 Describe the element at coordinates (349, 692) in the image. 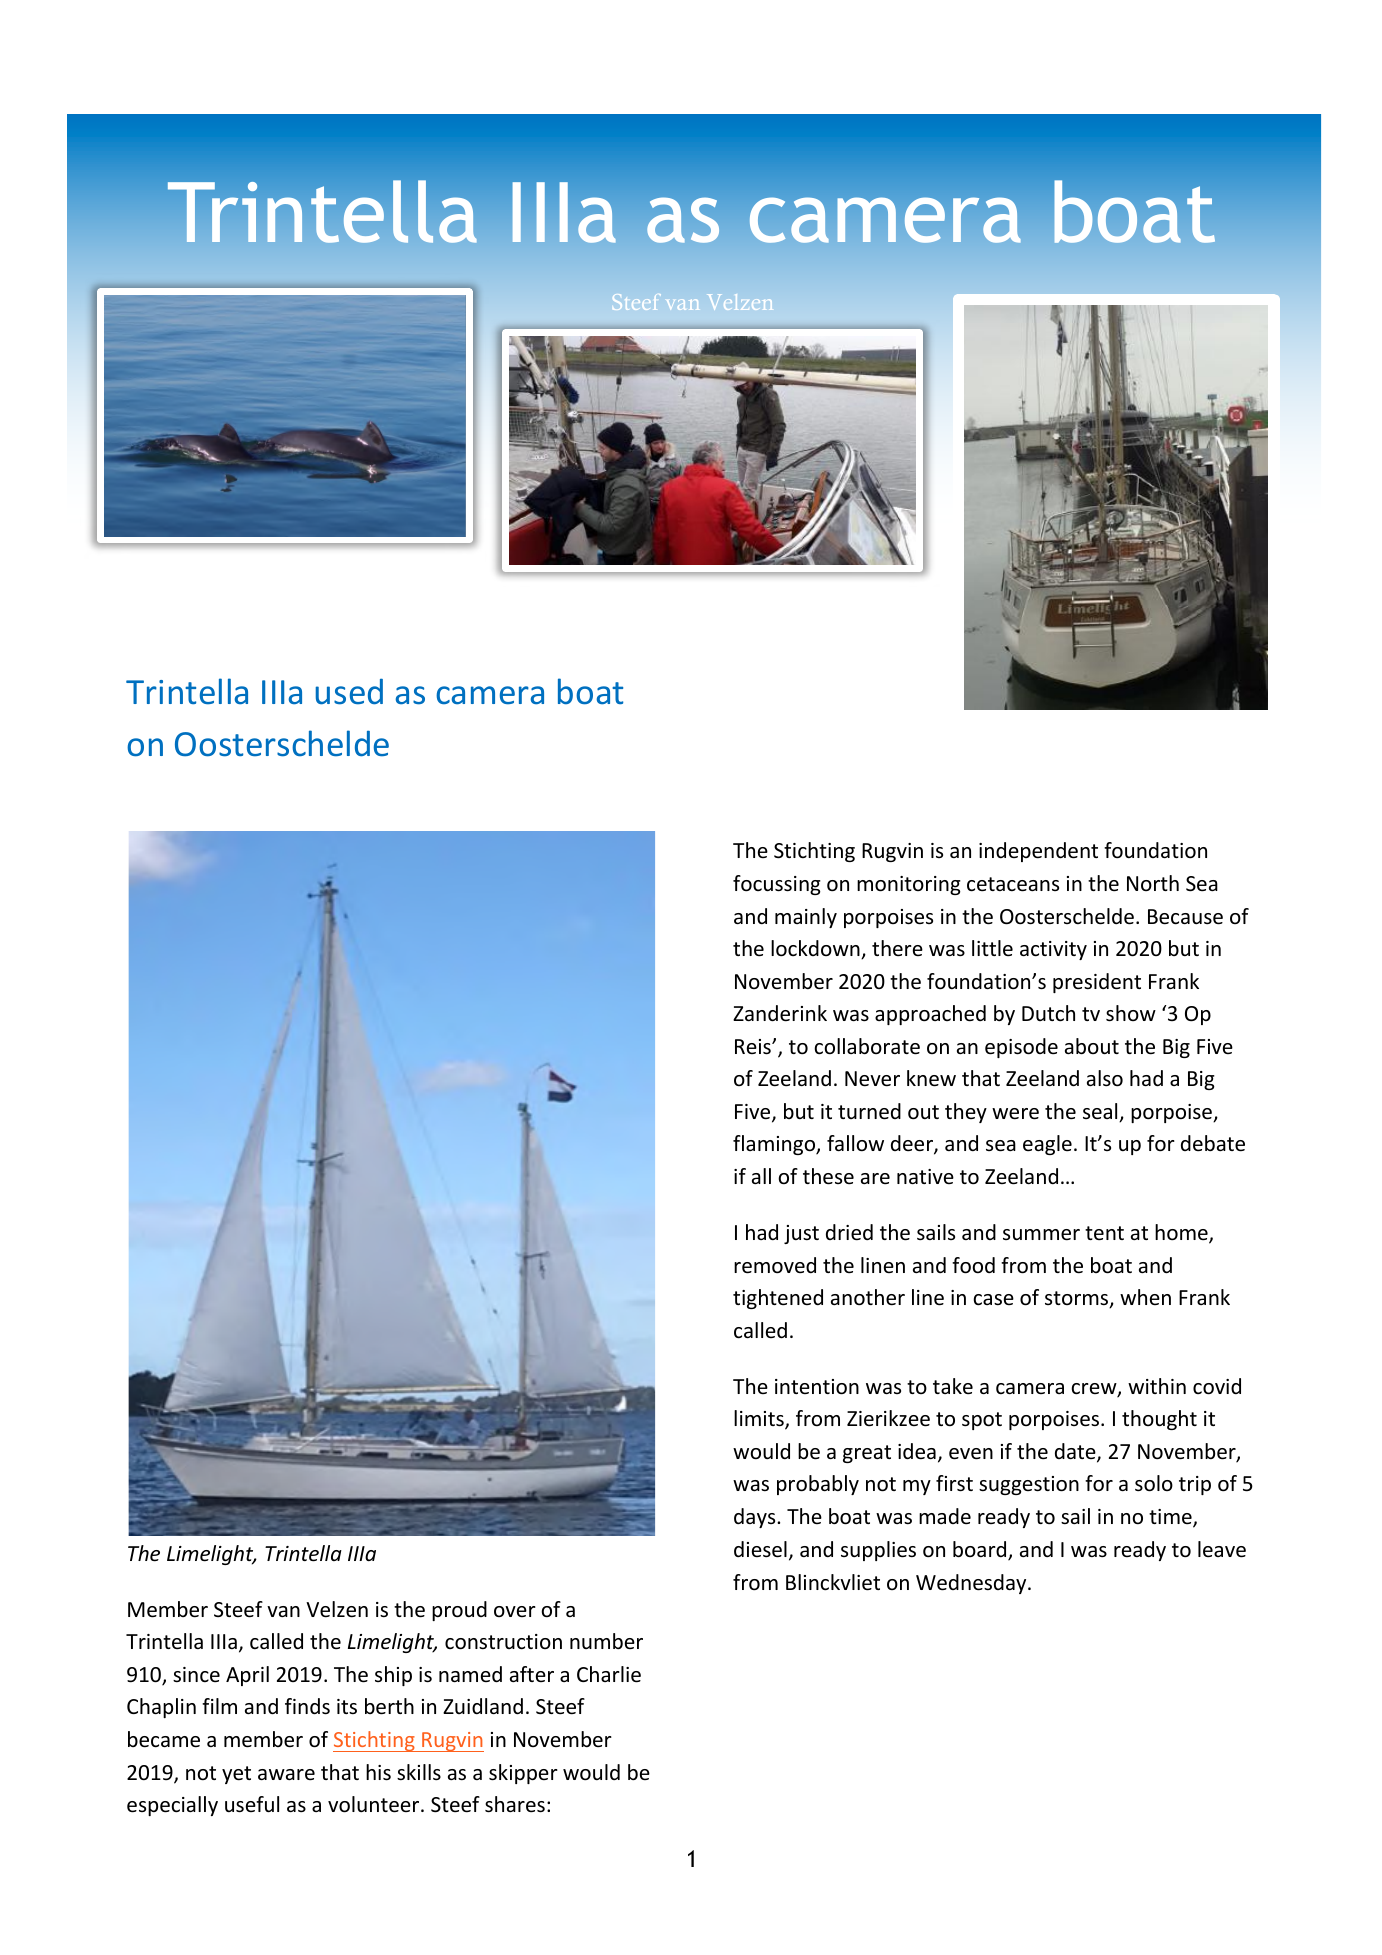

I see `used` at that location.
